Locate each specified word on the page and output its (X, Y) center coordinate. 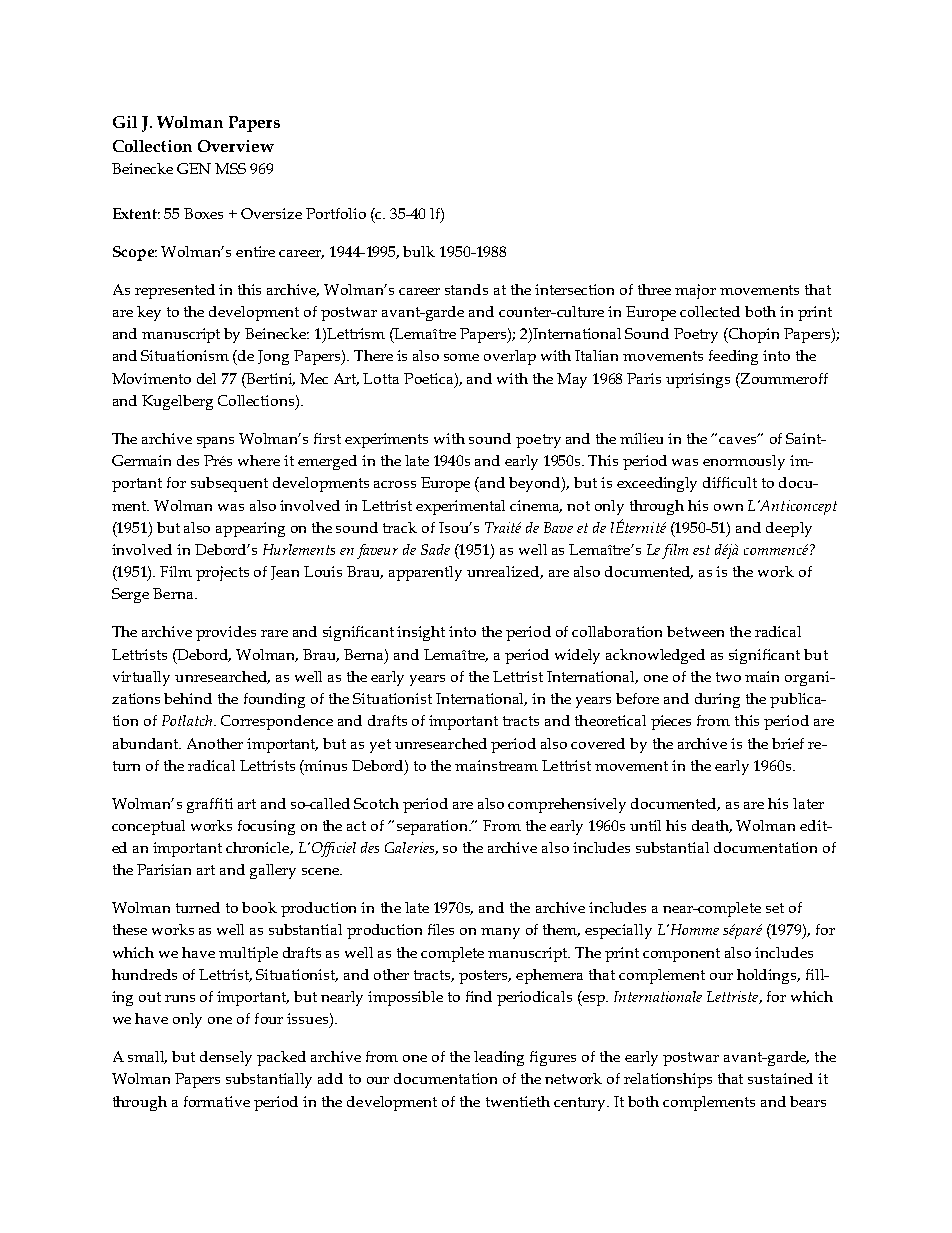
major (695, 291)
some (461, 357)
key (149, 313)
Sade (435, 549)
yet (380, 746)
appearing (250, 529)
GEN (194, 168)
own (728, 507)
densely (226, 1058)
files (441, 929)
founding (274, 700)
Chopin (753, 335)
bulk (419, 251)
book (259, 907)
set (775, 908)
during (717, 700)
